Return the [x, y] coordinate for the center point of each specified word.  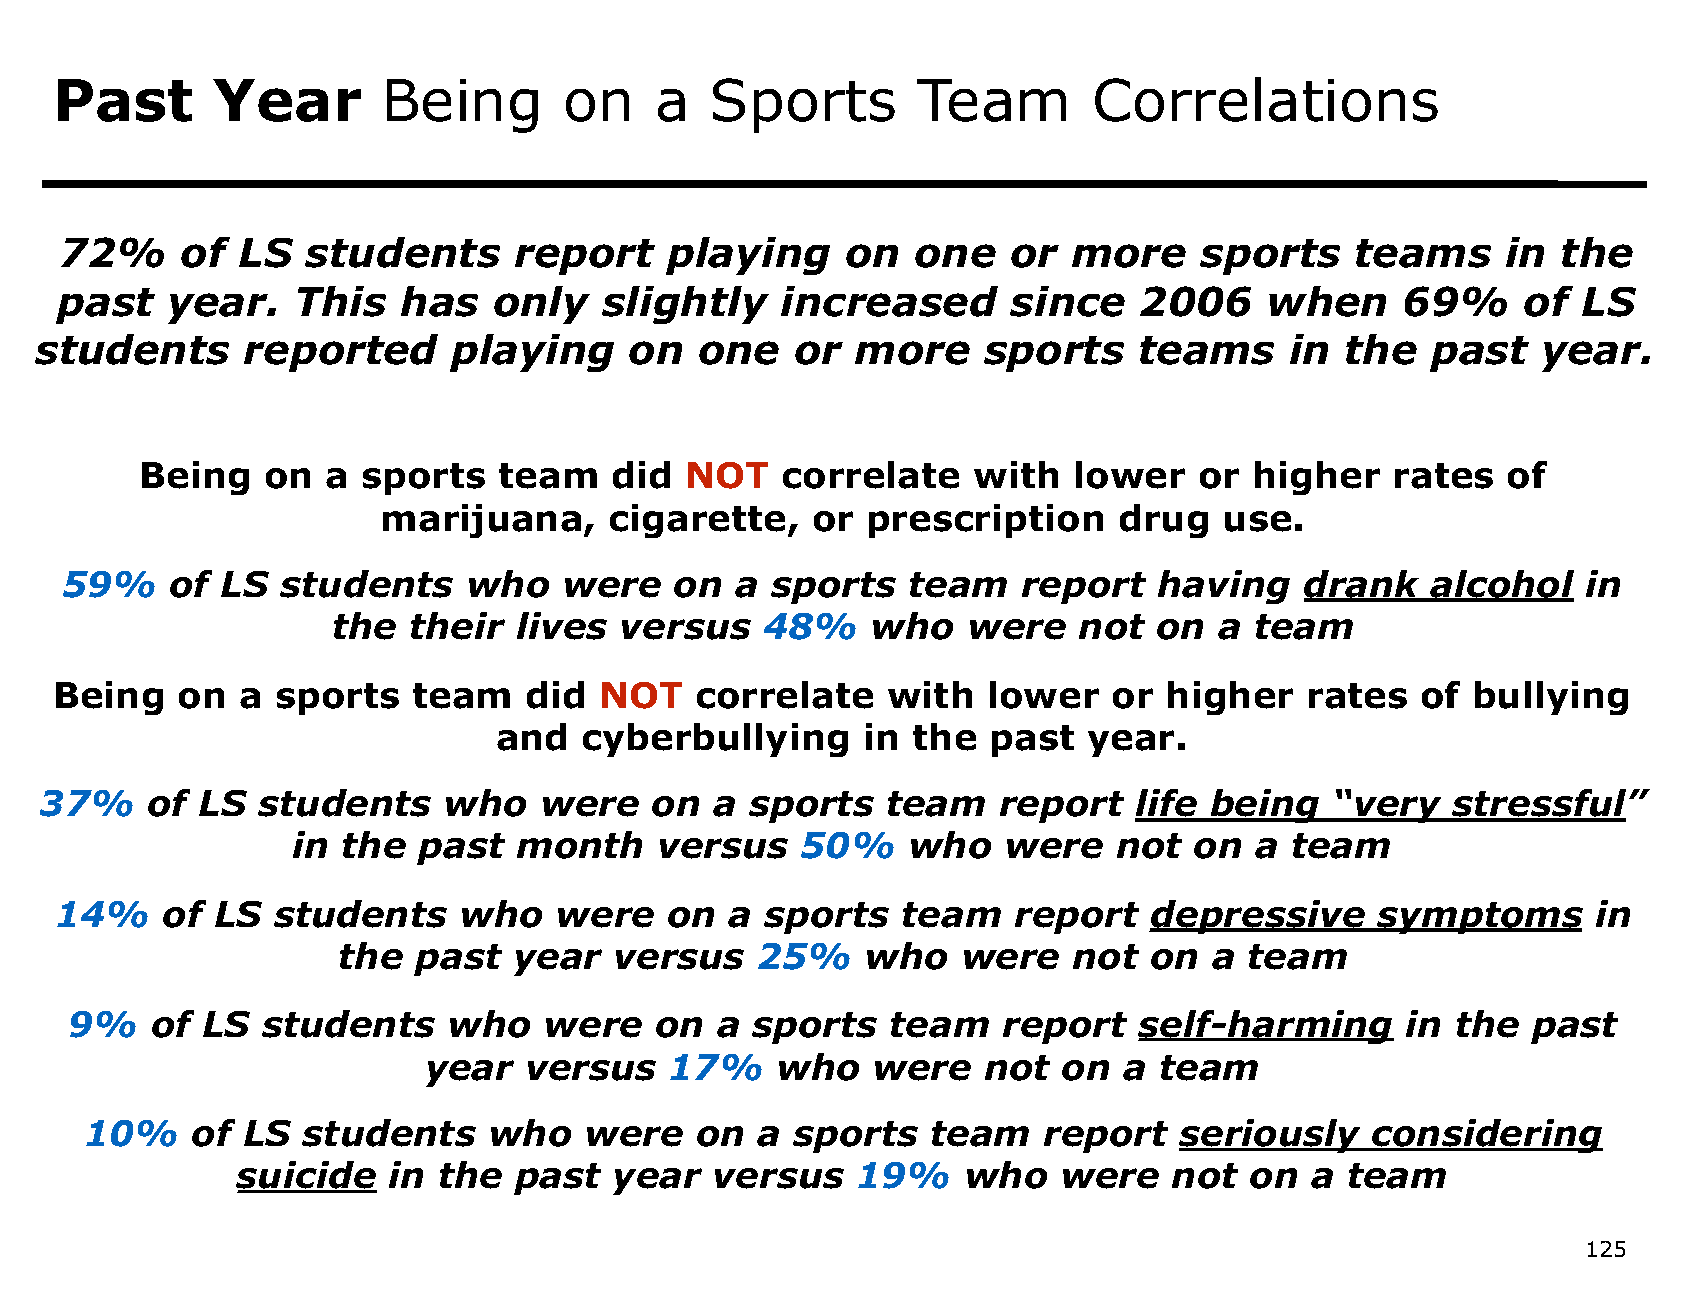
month [579, 845]
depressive [1258, 917]
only [542, 305]
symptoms [1479, 918]
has [439, 301]
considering [1486, 1136]
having [1224, 587]
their [458, 626]
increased [889, 301]
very [1399, 809]
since [1067, 301]
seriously [1271, 1136]
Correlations [1266, 99]
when [1327, 301]
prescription [986, 521]
